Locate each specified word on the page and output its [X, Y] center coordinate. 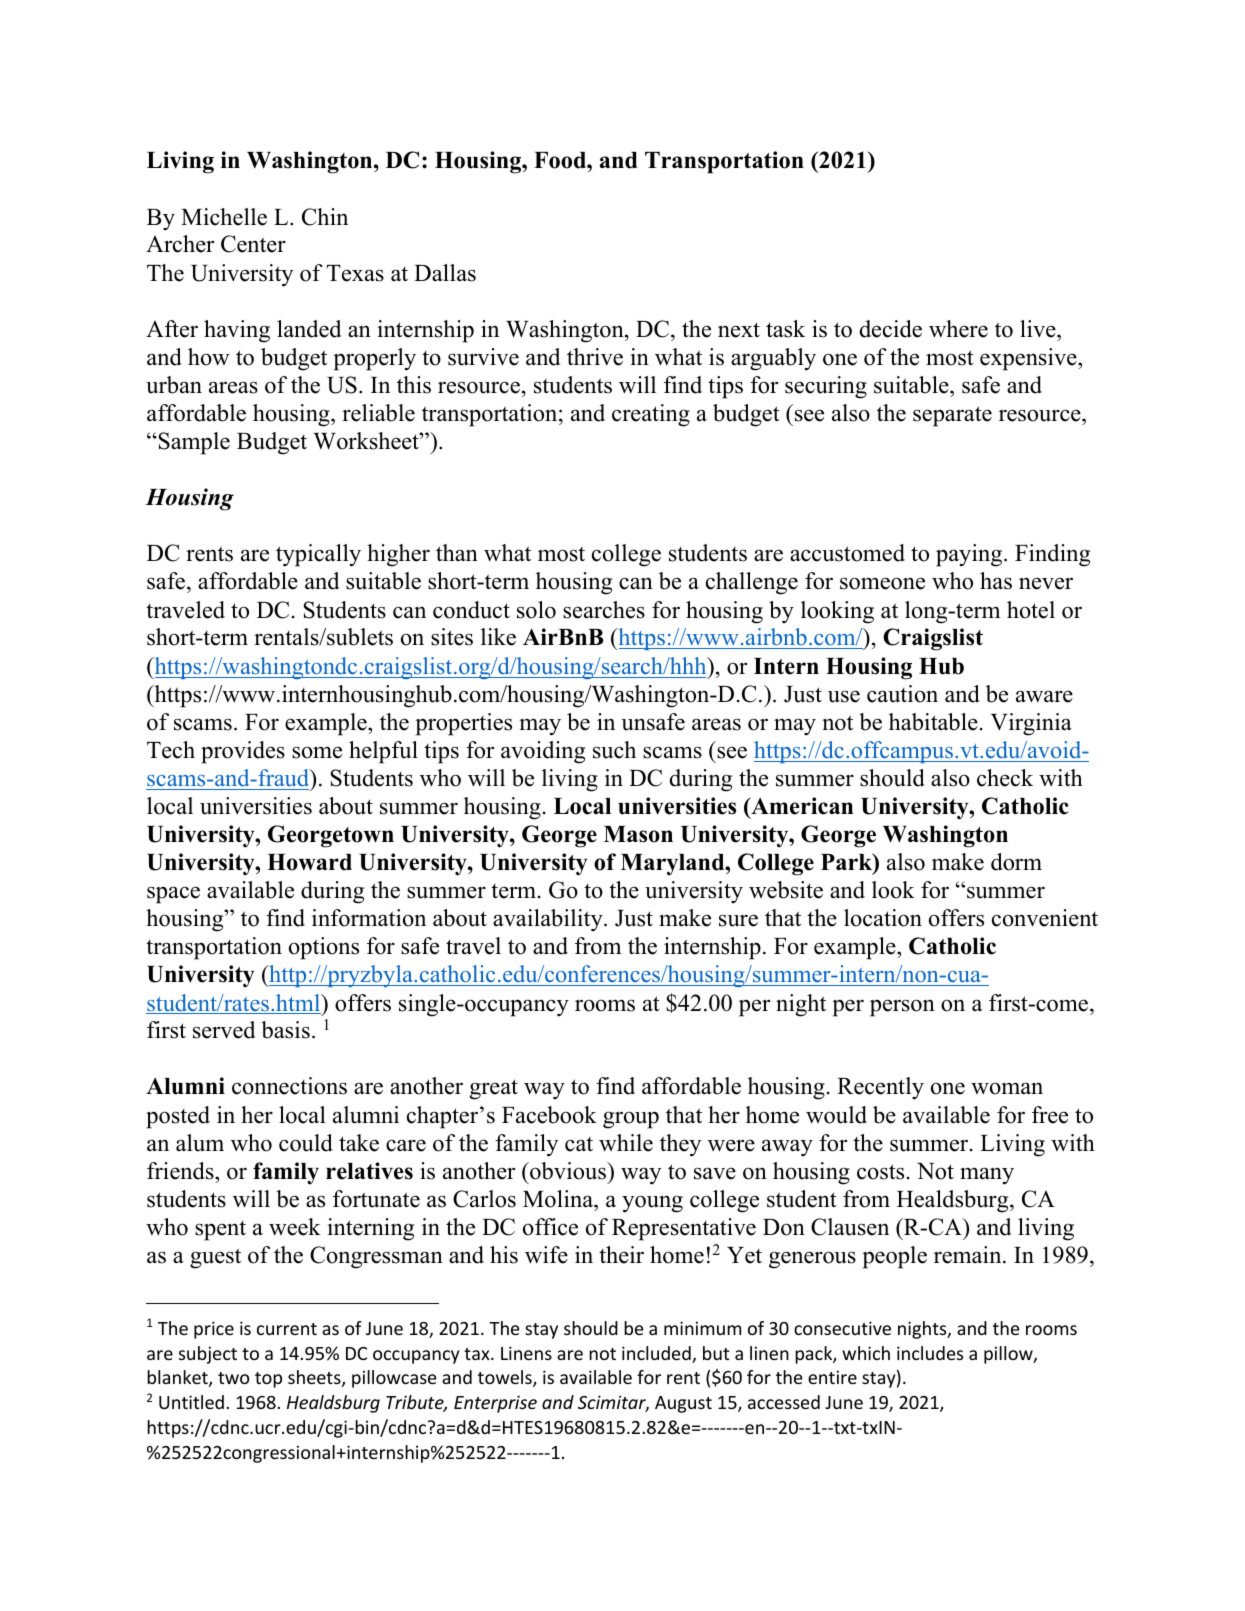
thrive [595, 357]
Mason [638, 834]
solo [536, 610]
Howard [309, 862]
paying [970, 555]
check [1005, 778]
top [268, 1380]
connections [289, 1086]
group [631, 1120]
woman [1007, 1088]
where [958, 329]
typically [318, 555]
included [657, 1354]
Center [253, 244]
